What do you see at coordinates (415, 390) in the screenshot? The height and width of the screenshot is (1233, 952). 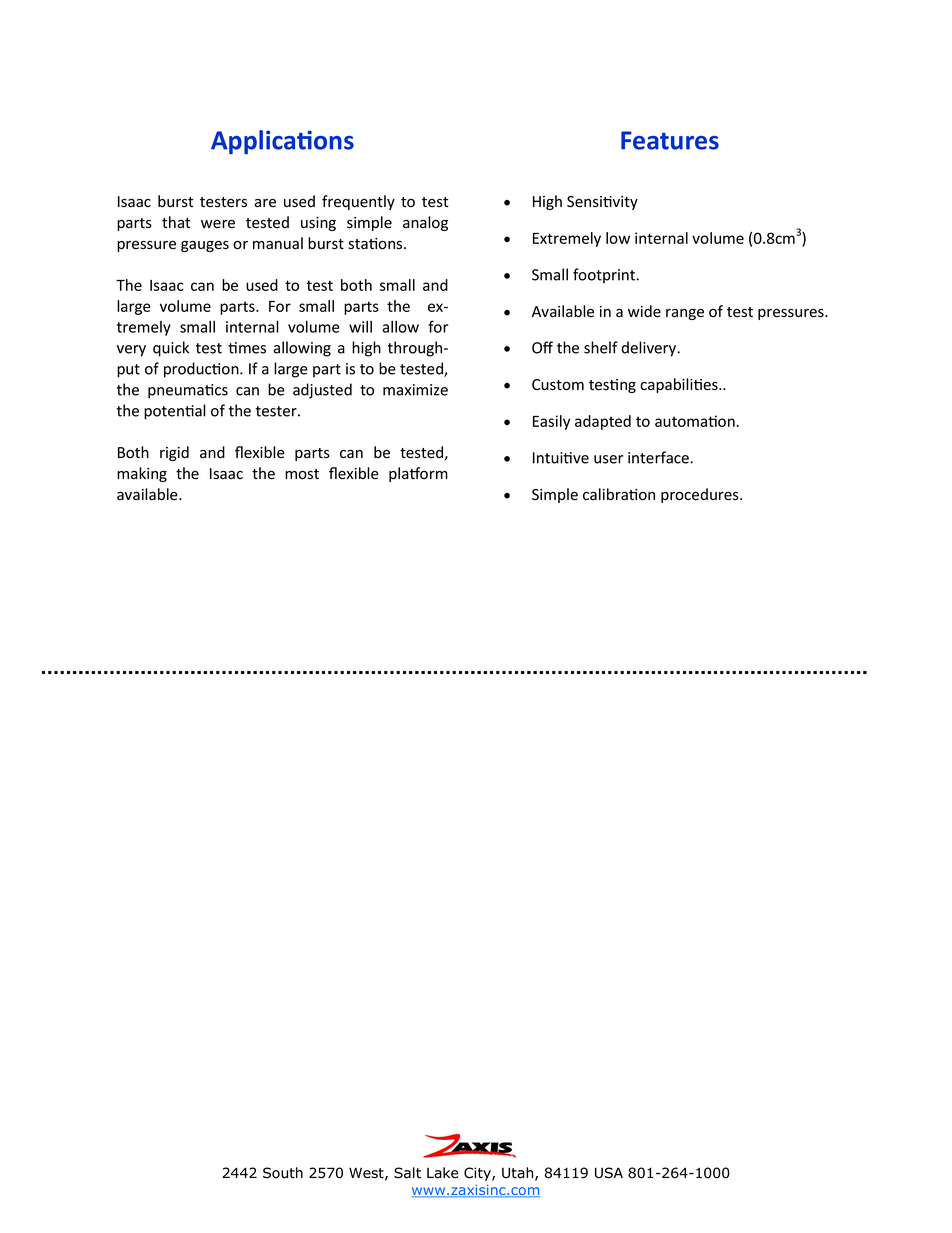 I see `maximize` at bounding box center [415, 390].
